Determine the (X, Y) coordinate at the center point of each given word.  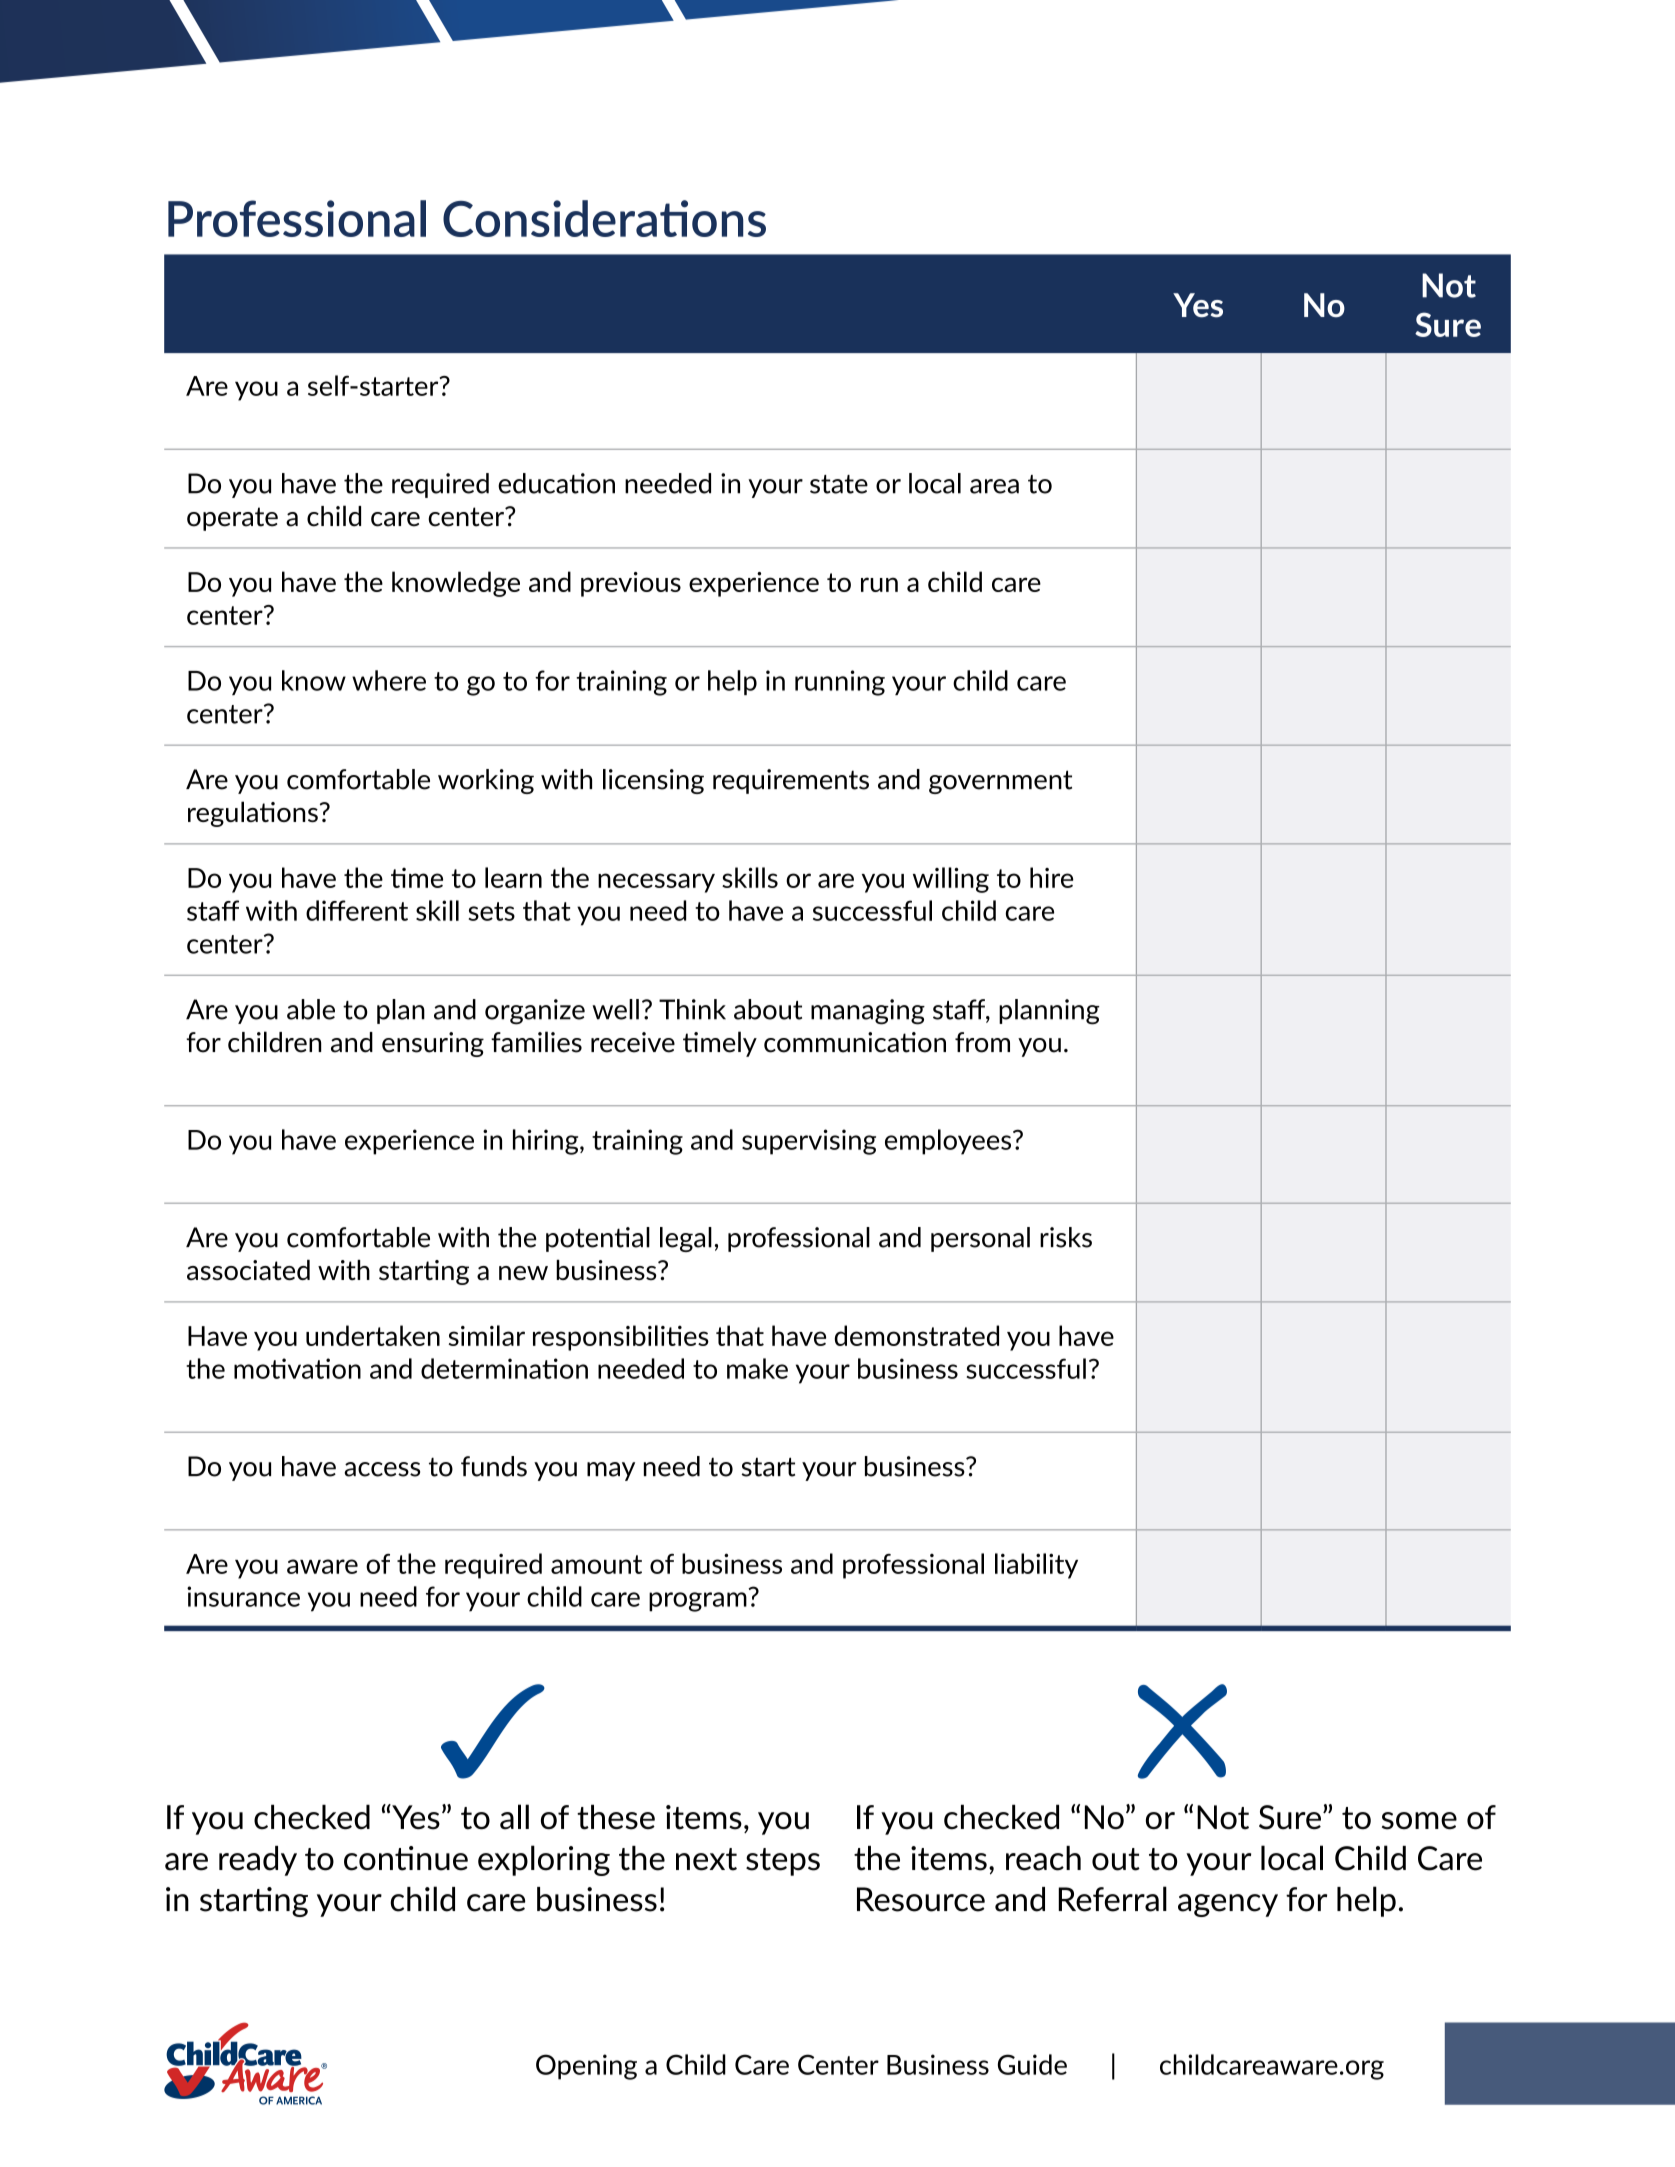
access (382, 1469)
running (840, 683)
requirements (791, 781)
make (757, 1368)
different (357, 910)
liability (1036, 1566)
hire (1052, 877)
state (839, 484)
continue (406, 1858)
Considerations (604, 218)
